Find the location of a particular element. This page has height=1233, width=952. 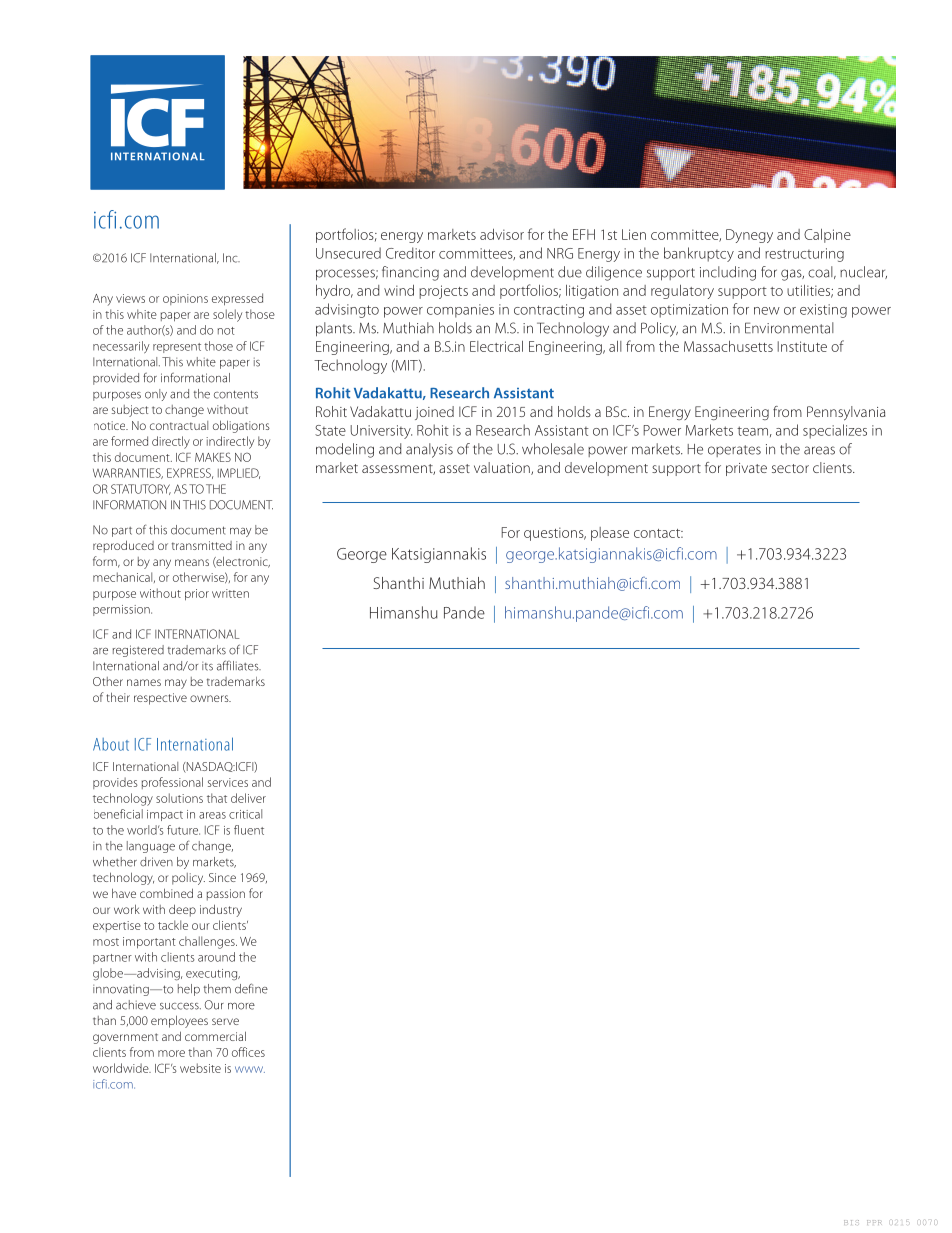

BIS is located at coordinates (851, 1222).
